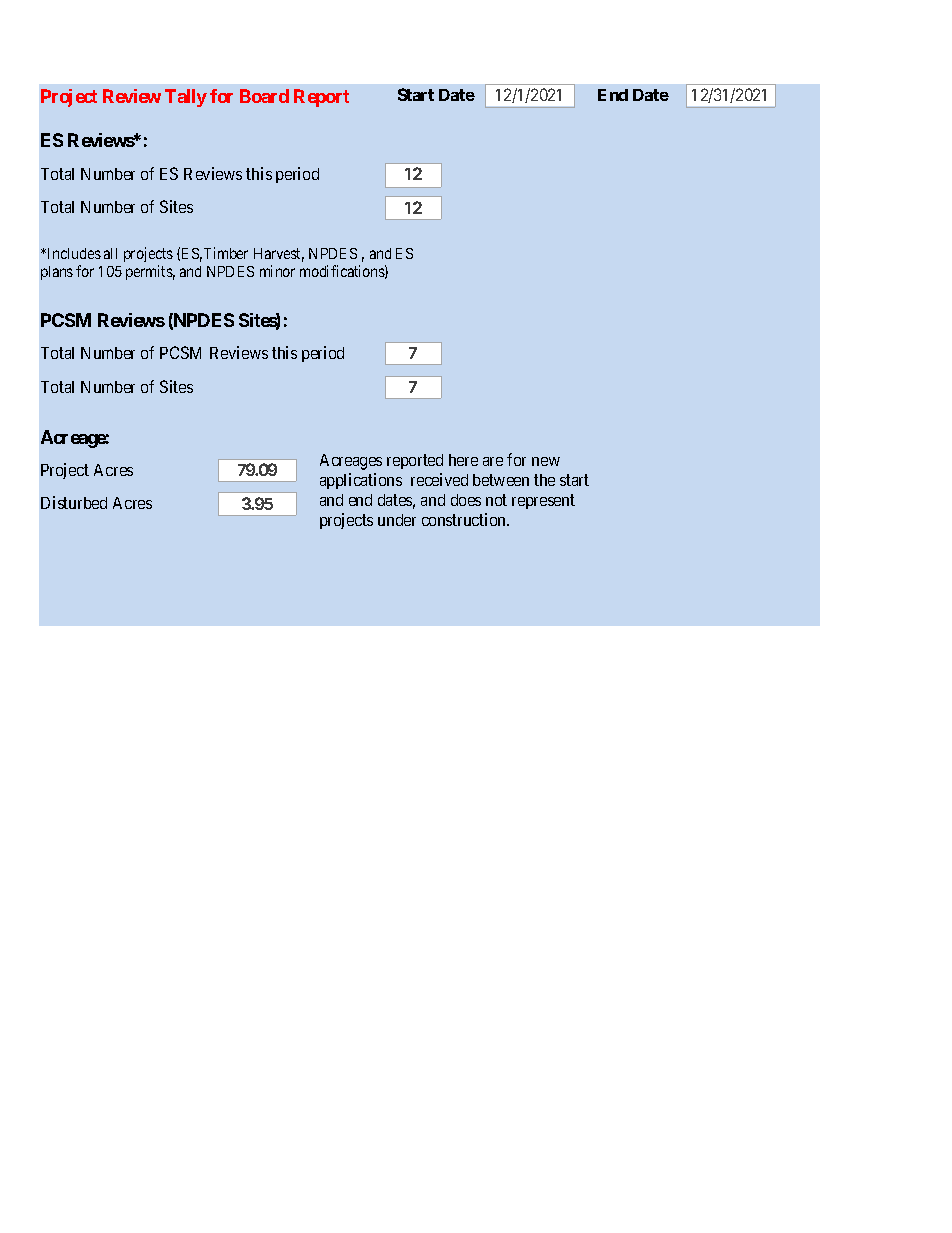 The image size is (952, 1233). Describe the element at coordinates (439, 479) in the screenshot. I see `received` at that location.
